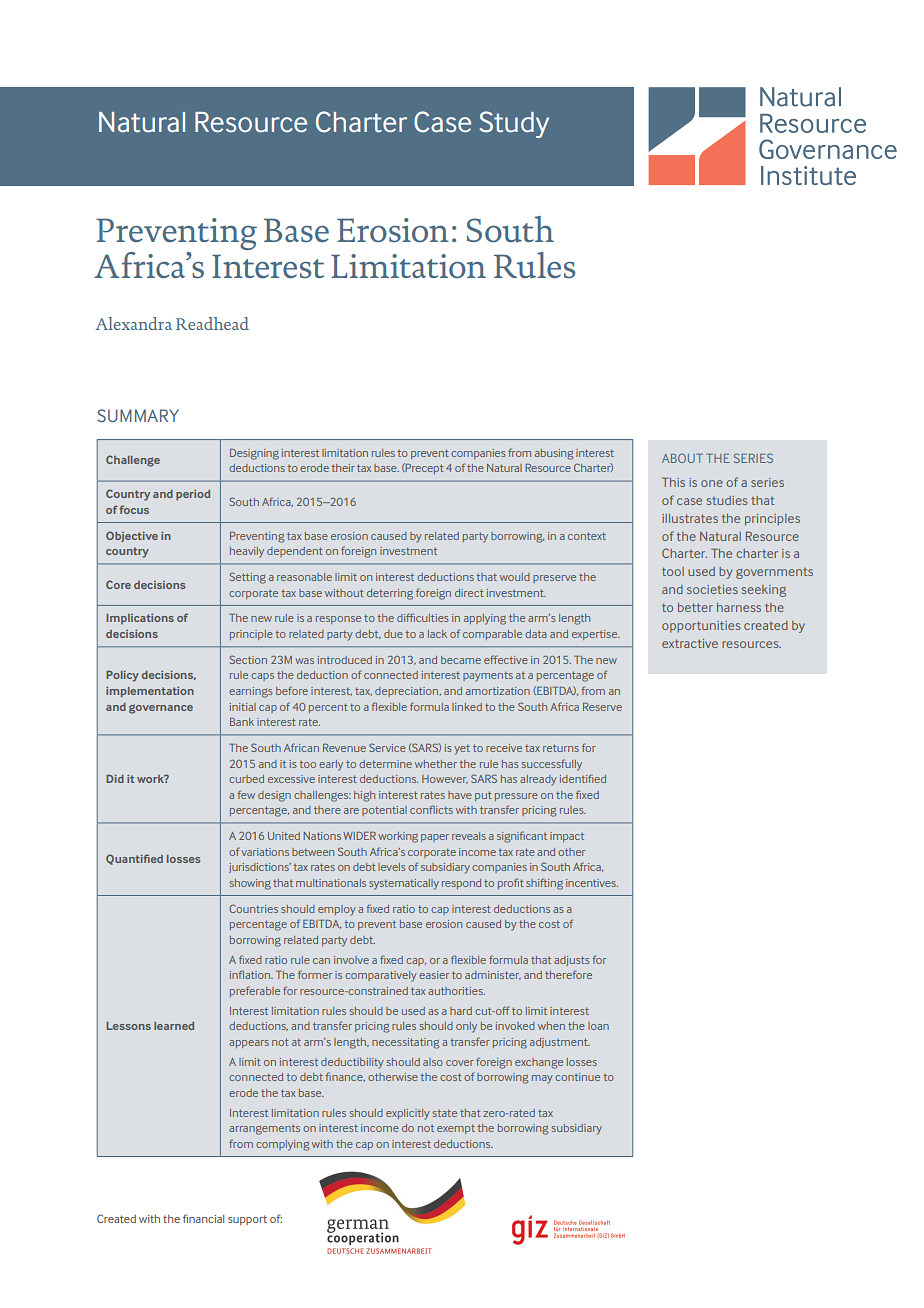 Image resolution: width=924 pixels, height=1308 pixels. What do you see at coordinates (134, 323) in the screenshot?
I see `Alexandra` at bounding box center [134, 323].
